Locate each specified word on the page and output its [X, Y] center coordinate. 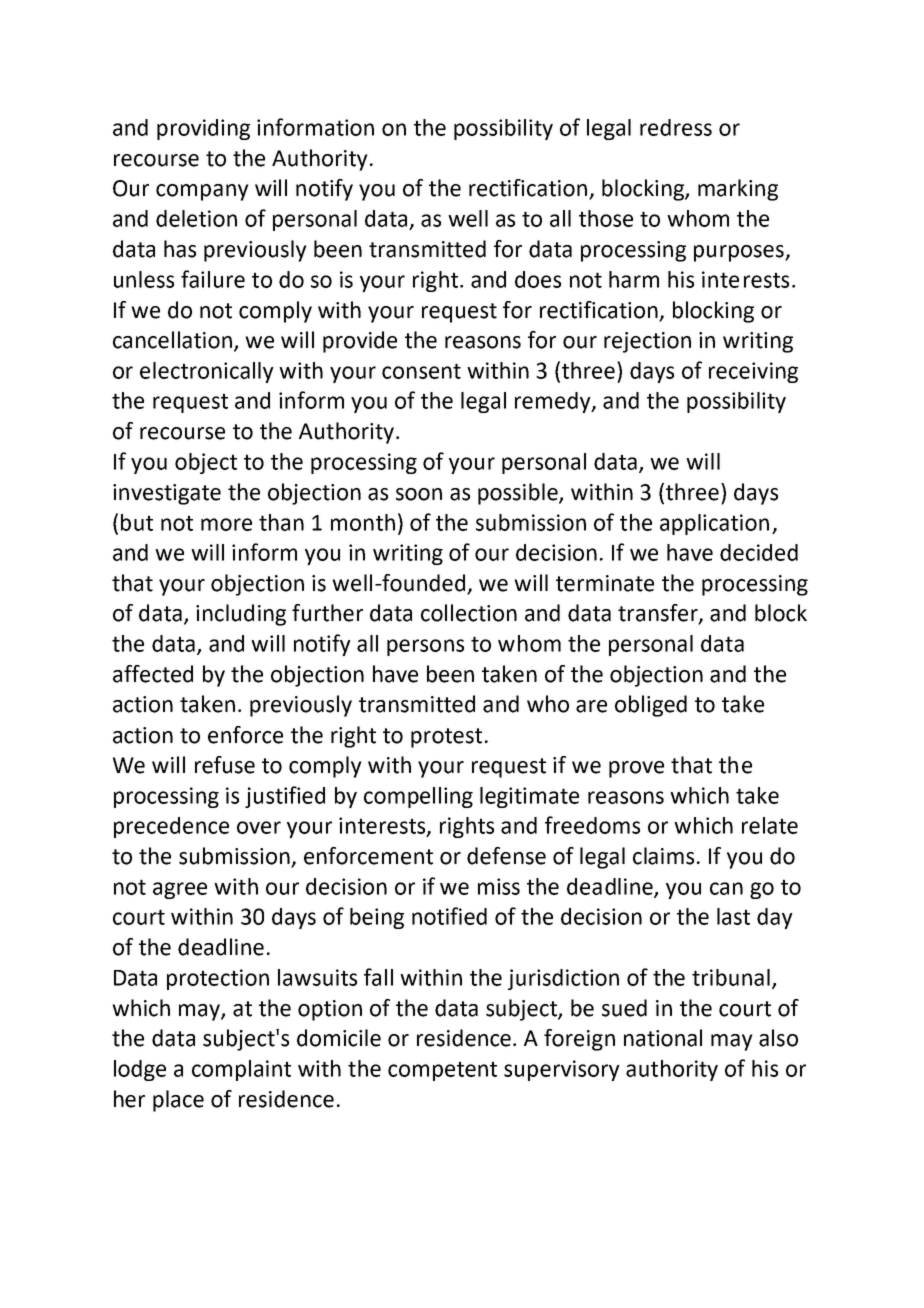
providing [203, 129]
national [663, 1038]
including [241, 615]
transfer [659, 614]
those [606, 218]
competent [442, 1071]
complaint [241, 1070]
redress [676, 127]
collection [469, 613]
